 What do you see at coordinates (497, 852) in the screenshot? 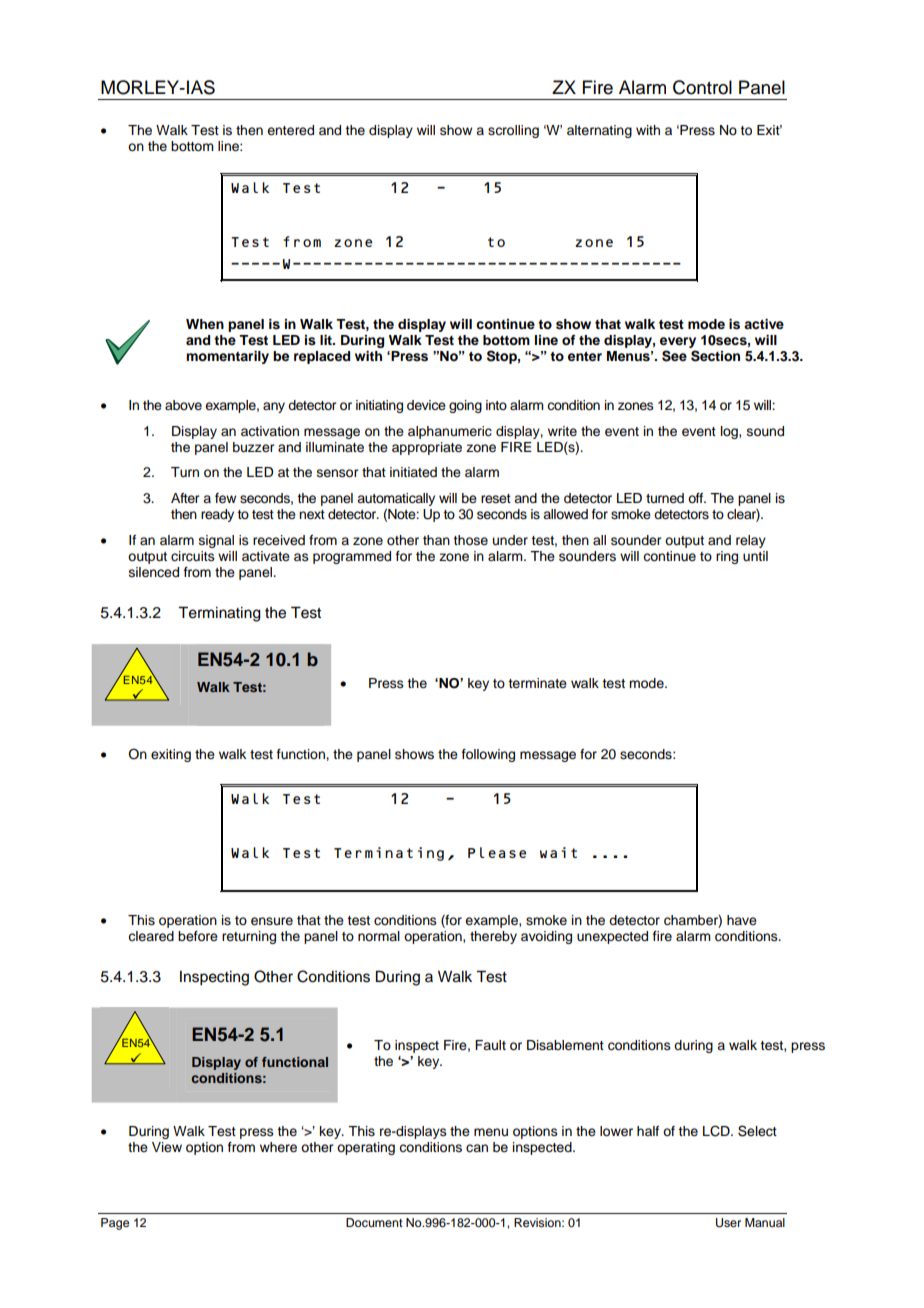
I see `Please` at bounding box center [497, 852].
